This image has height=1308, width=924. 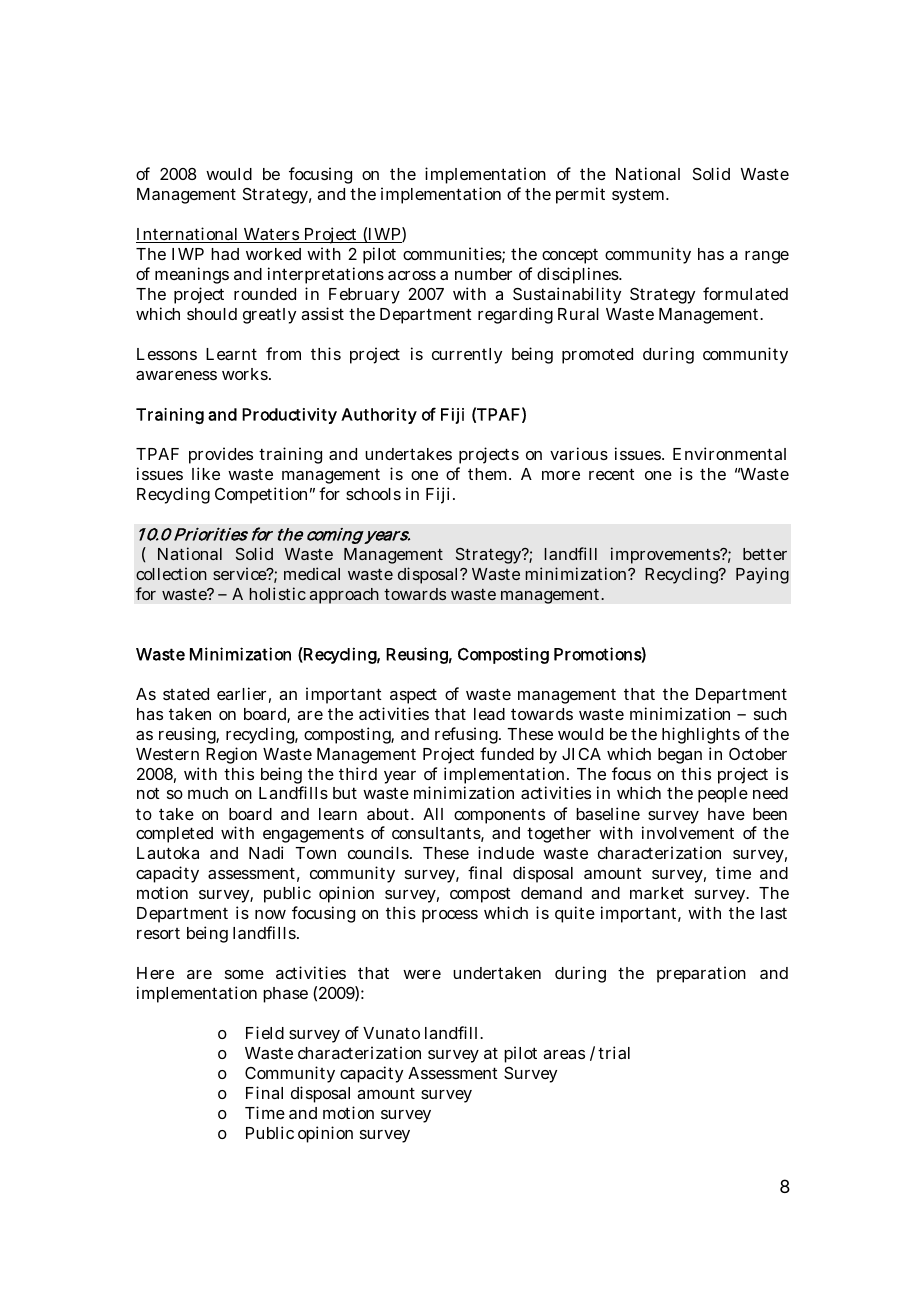 I want to click on collection, so click(x=171, y=573).
